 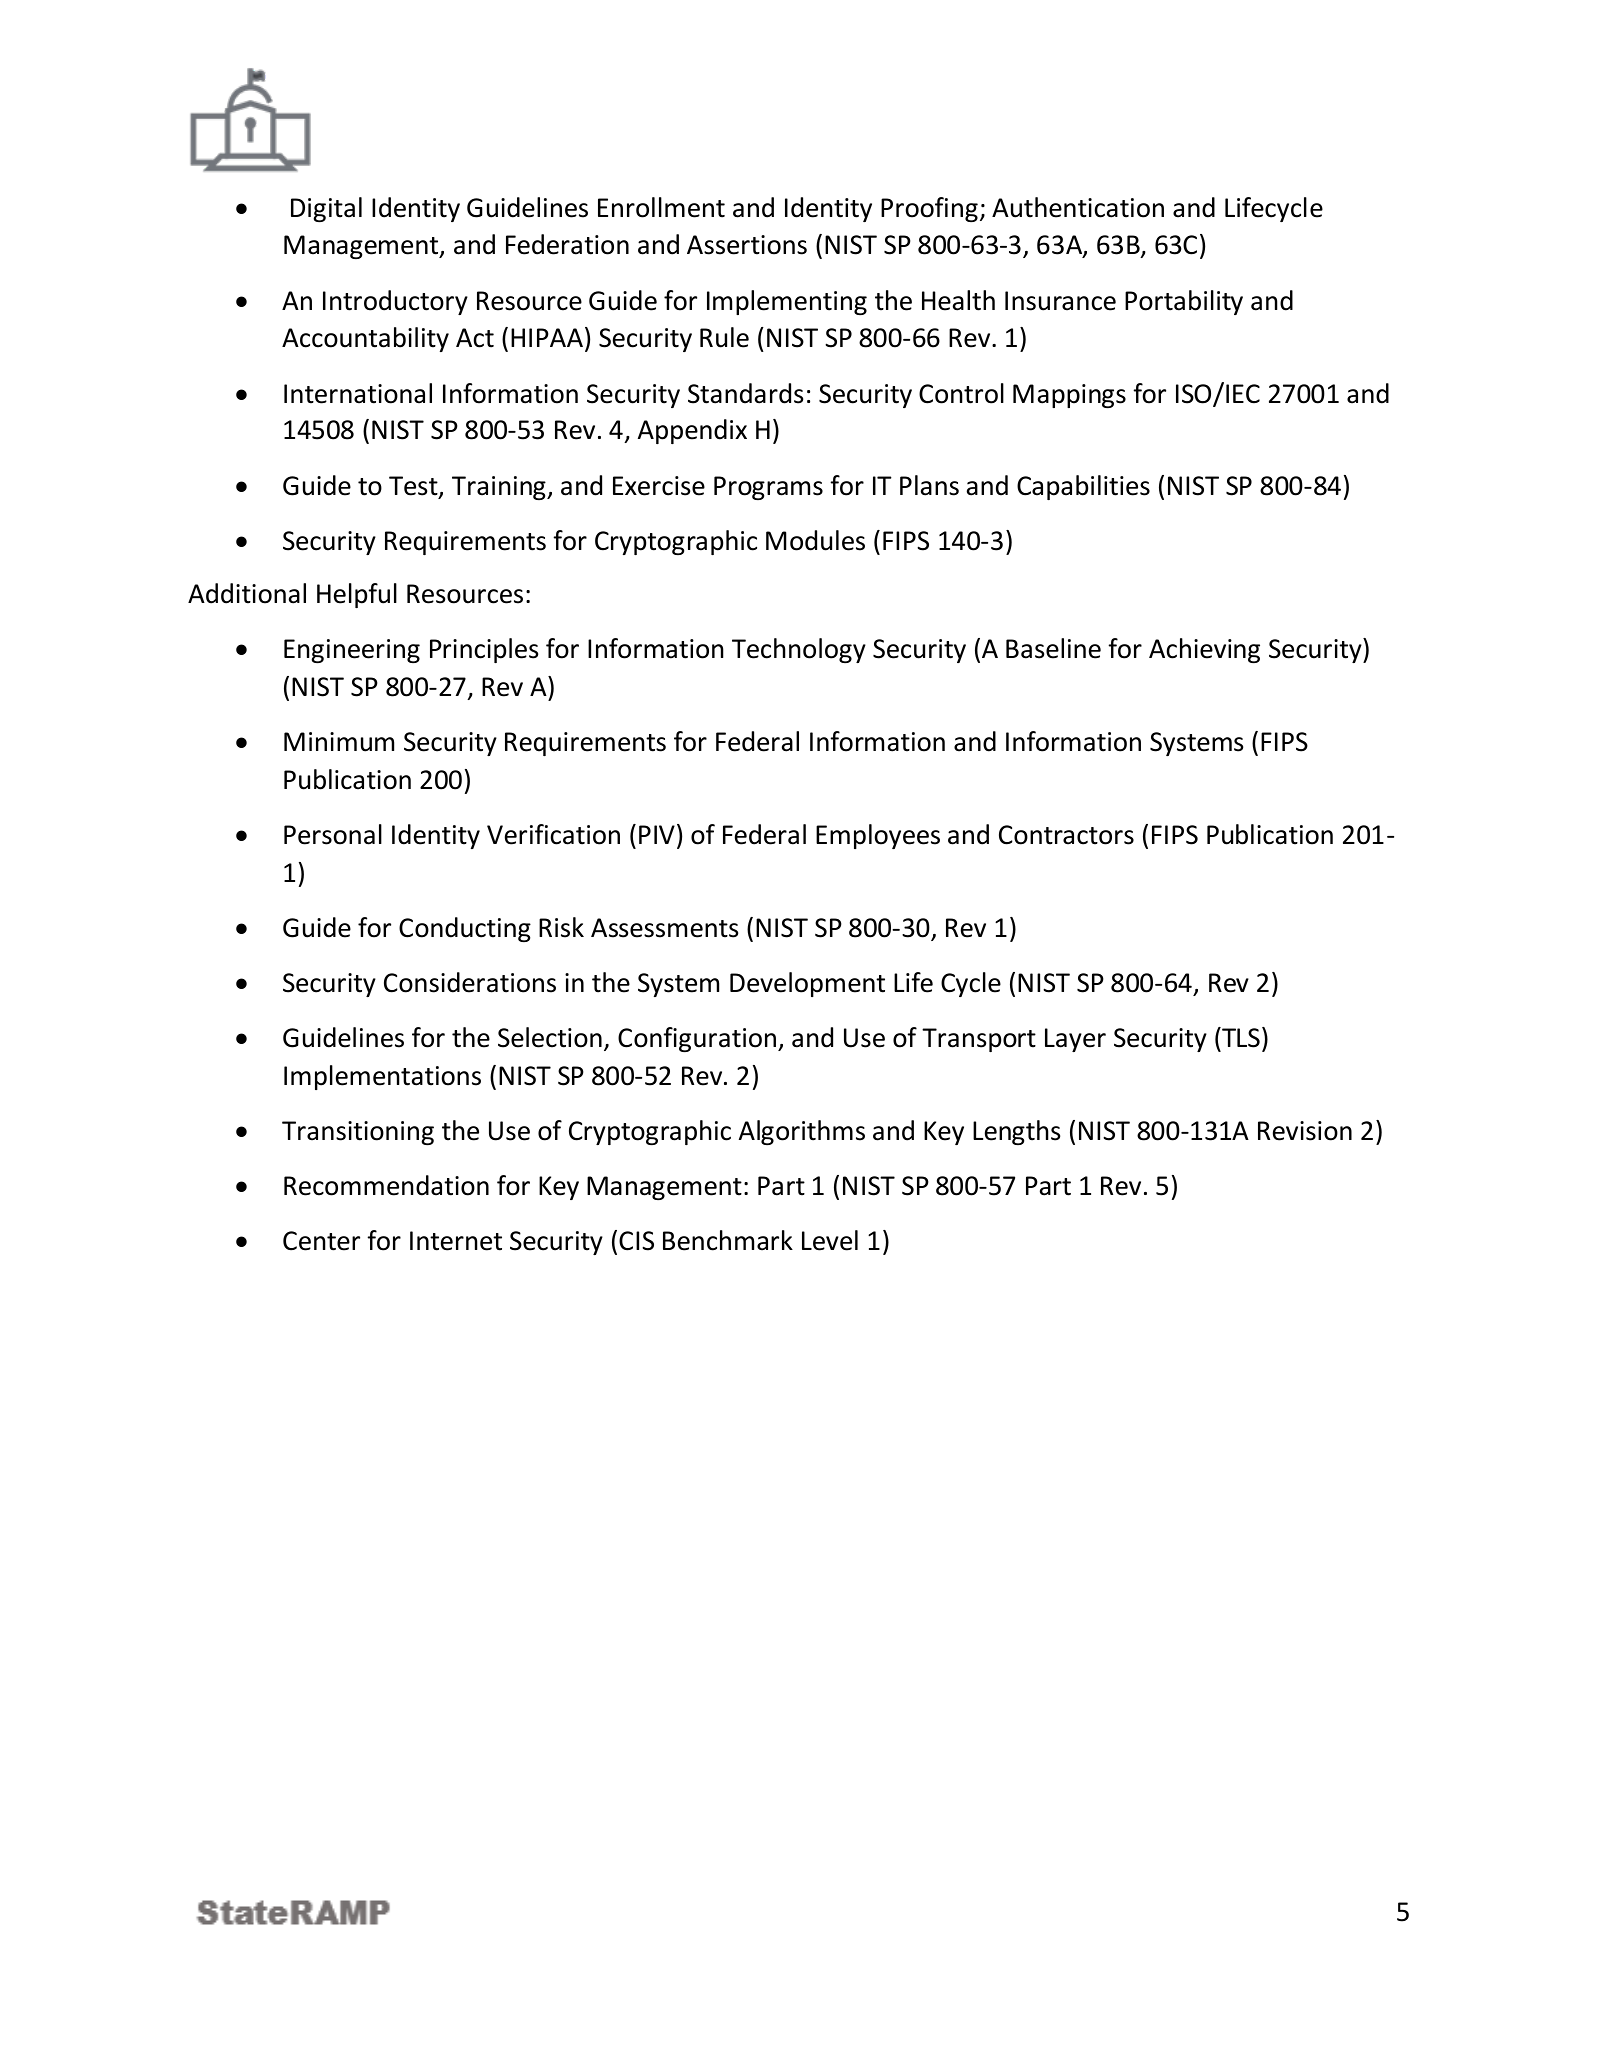 What do you see at coordinates (326, 209) in the screenshot?
I see `Digital` at bounding box center [326, 209].
